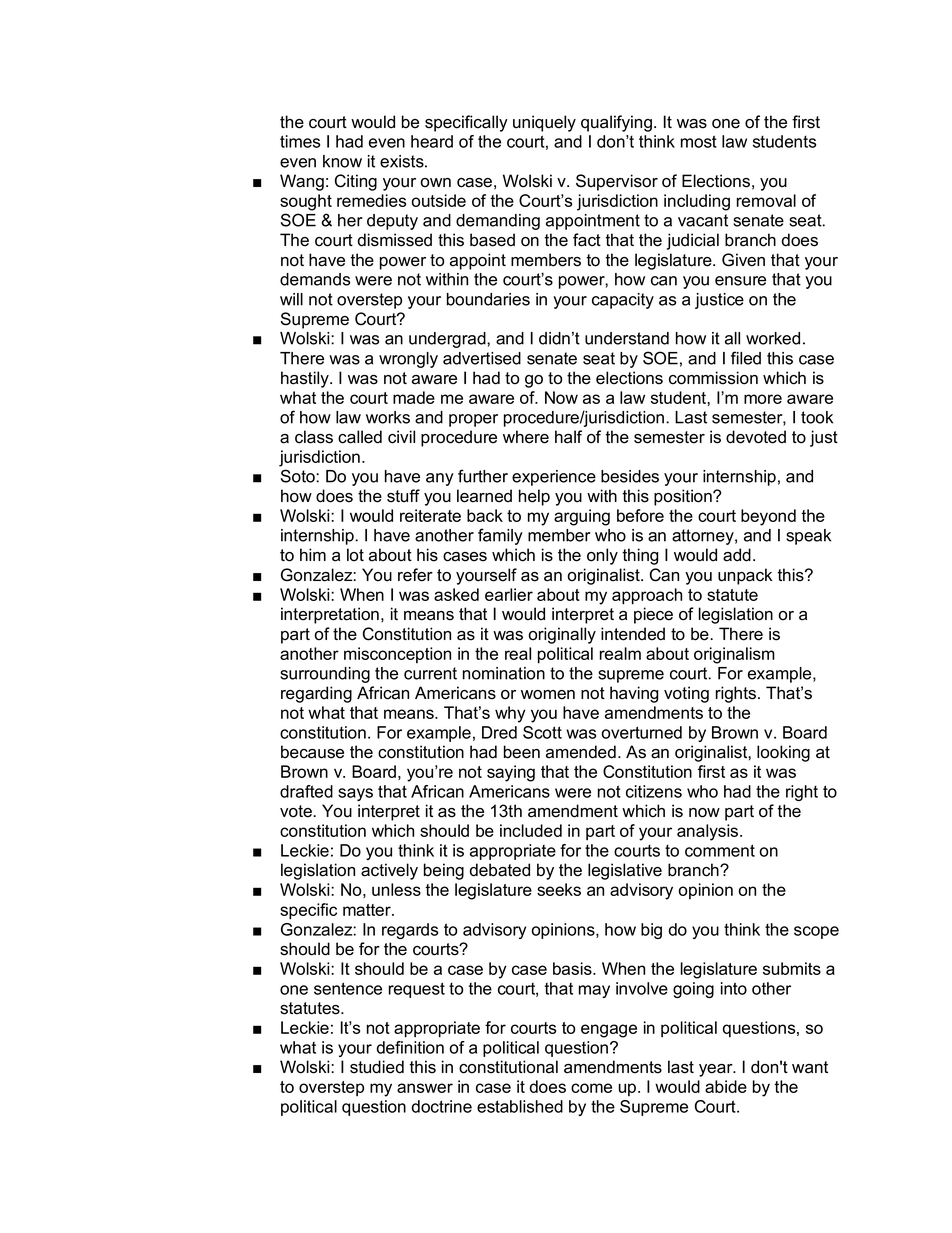  I want to click on know, so click(342, 161).
